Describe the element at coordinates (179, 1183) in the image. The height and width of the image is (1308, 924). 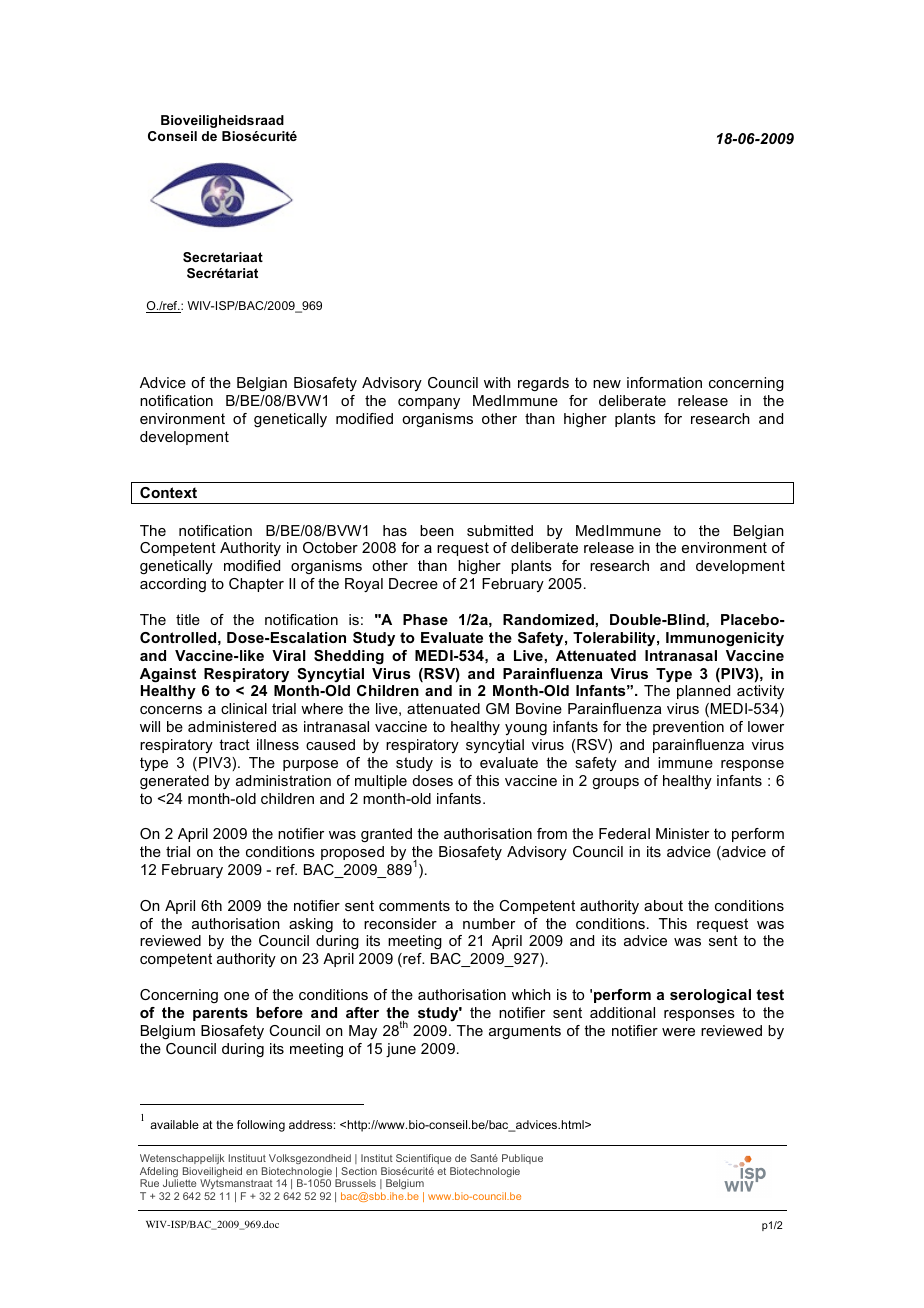
I see `Juliette` at that location.
